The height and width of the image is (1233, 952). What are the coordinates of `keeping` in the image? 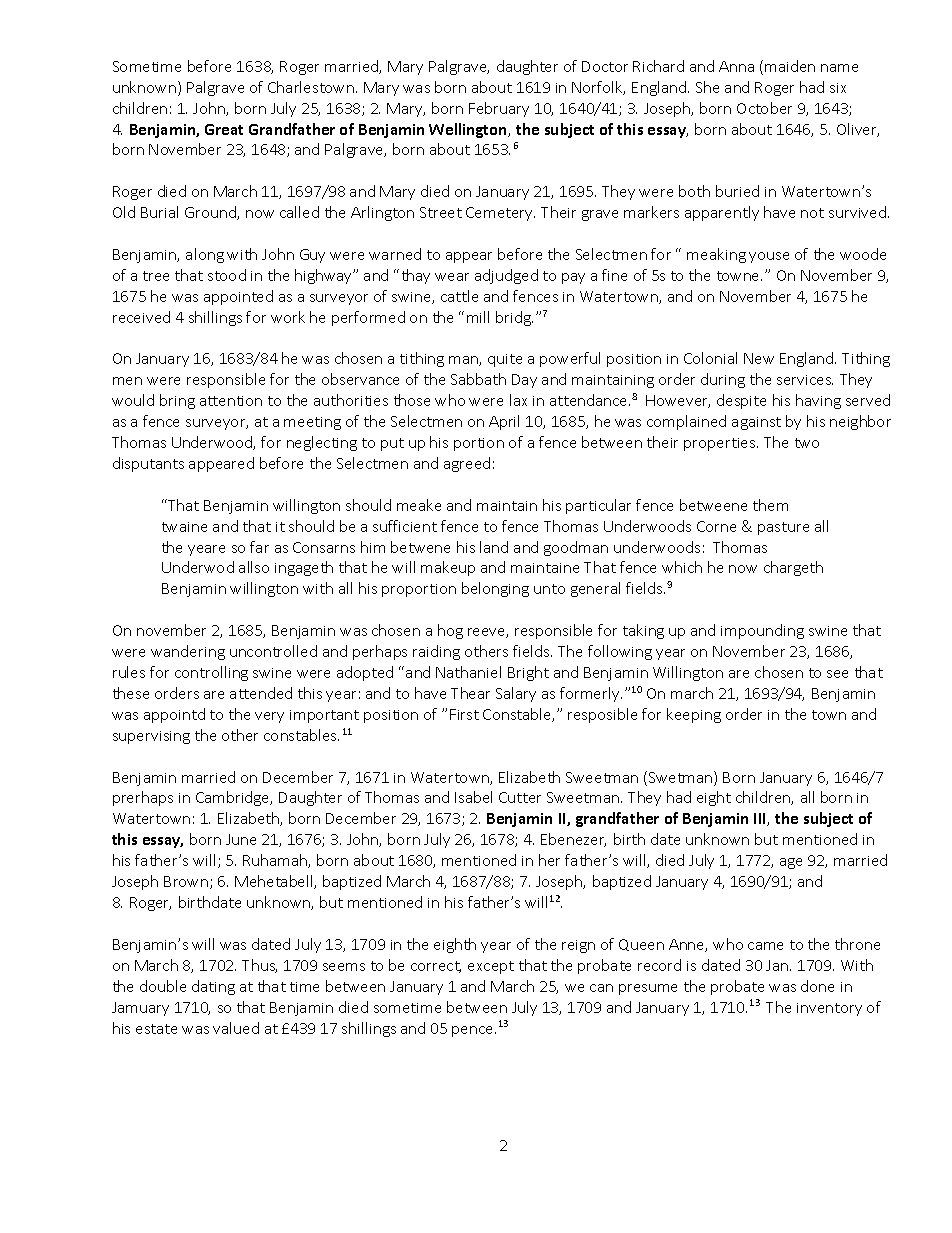 It's located at (694, 715).
